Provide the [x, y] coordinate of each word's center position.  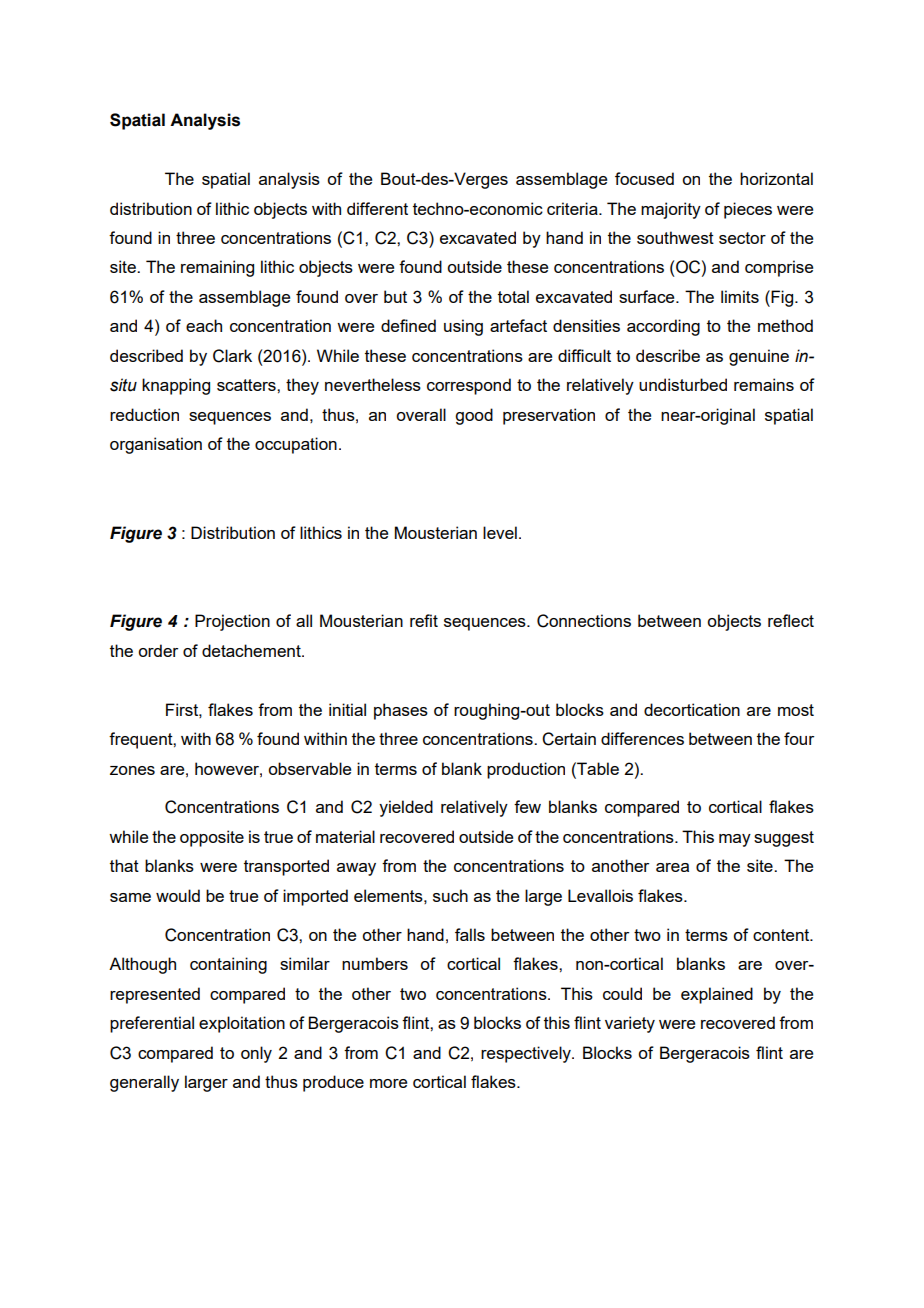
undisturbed [683, 384]
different [377, 208]
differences [642, 738]
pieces [748, 210]
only [256, 1054]
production [526, 770]
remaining [217, 268]
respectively [527, 1054]
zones [132, 770]
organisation [156, 445]
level [500, 532]
